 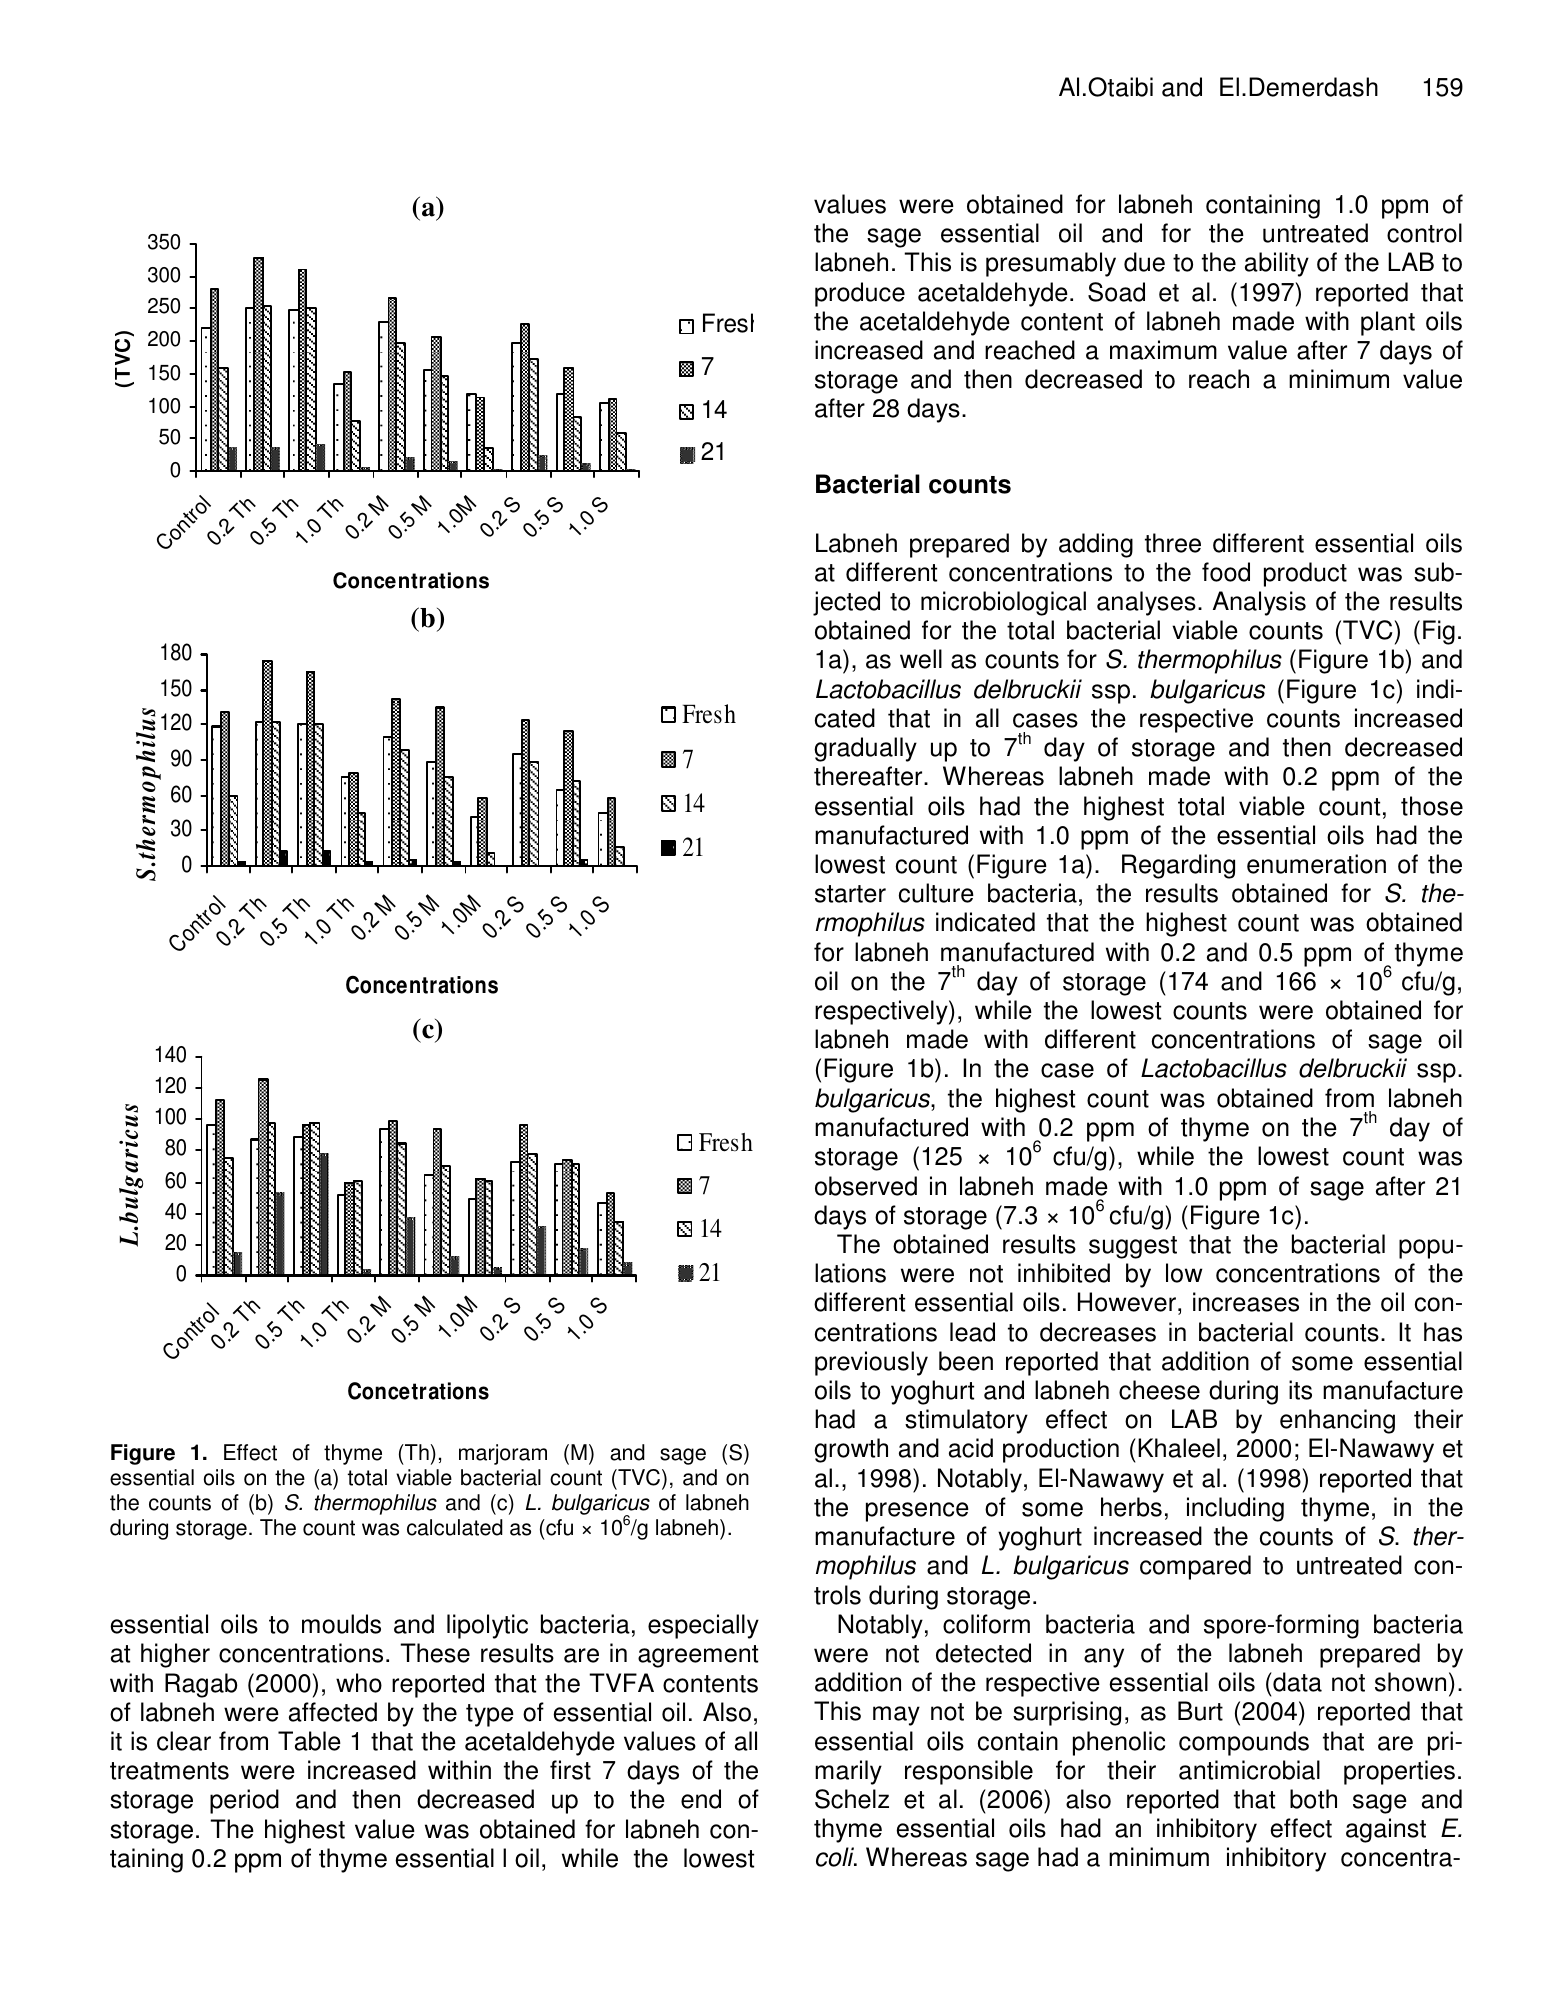 I want to click on ability, so click(x=1277, y=264).
